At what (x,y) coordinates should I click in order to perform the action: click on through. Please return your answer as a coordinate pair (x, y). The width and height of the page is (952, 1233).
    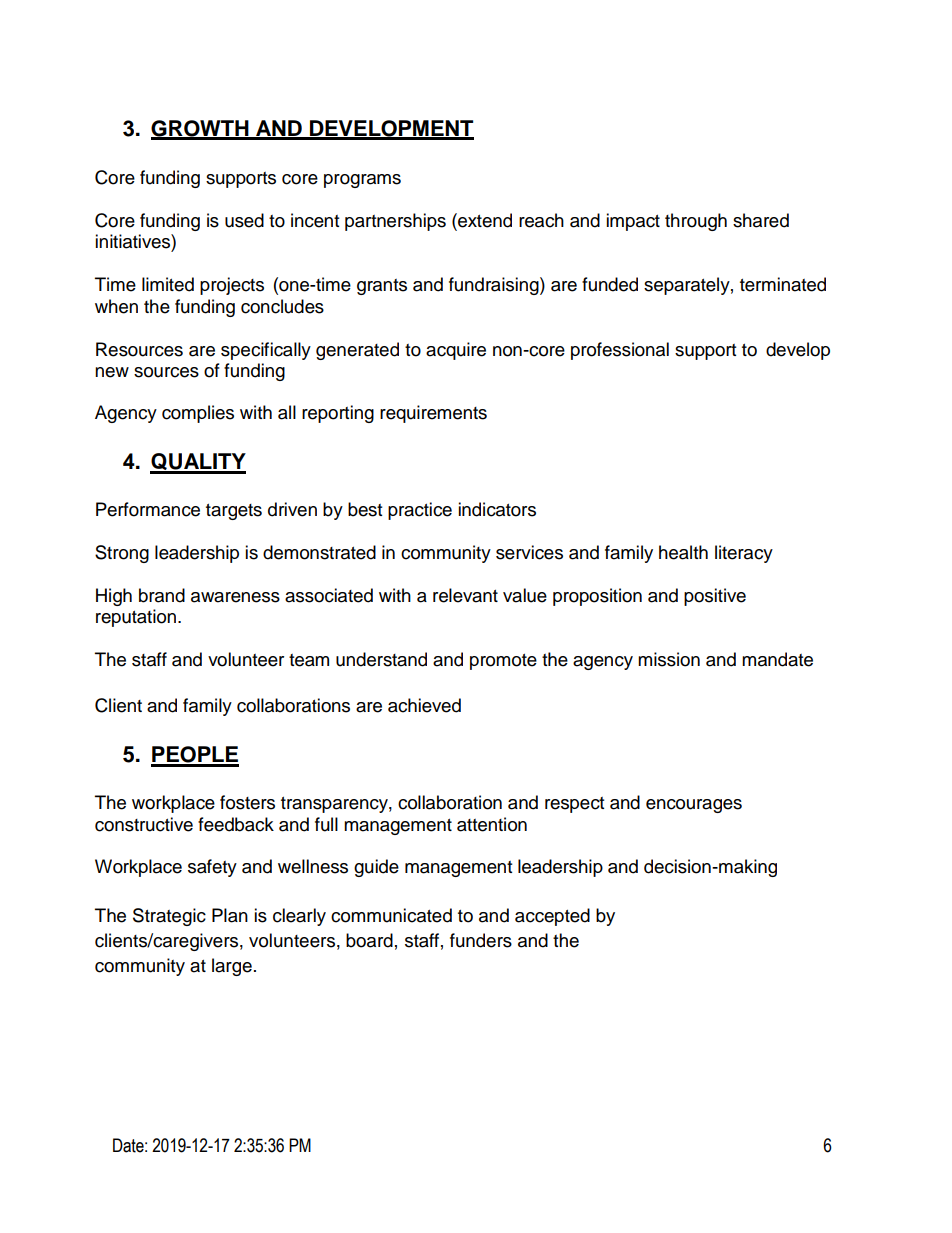
    Looking at the image, I should click on (696, 222).
